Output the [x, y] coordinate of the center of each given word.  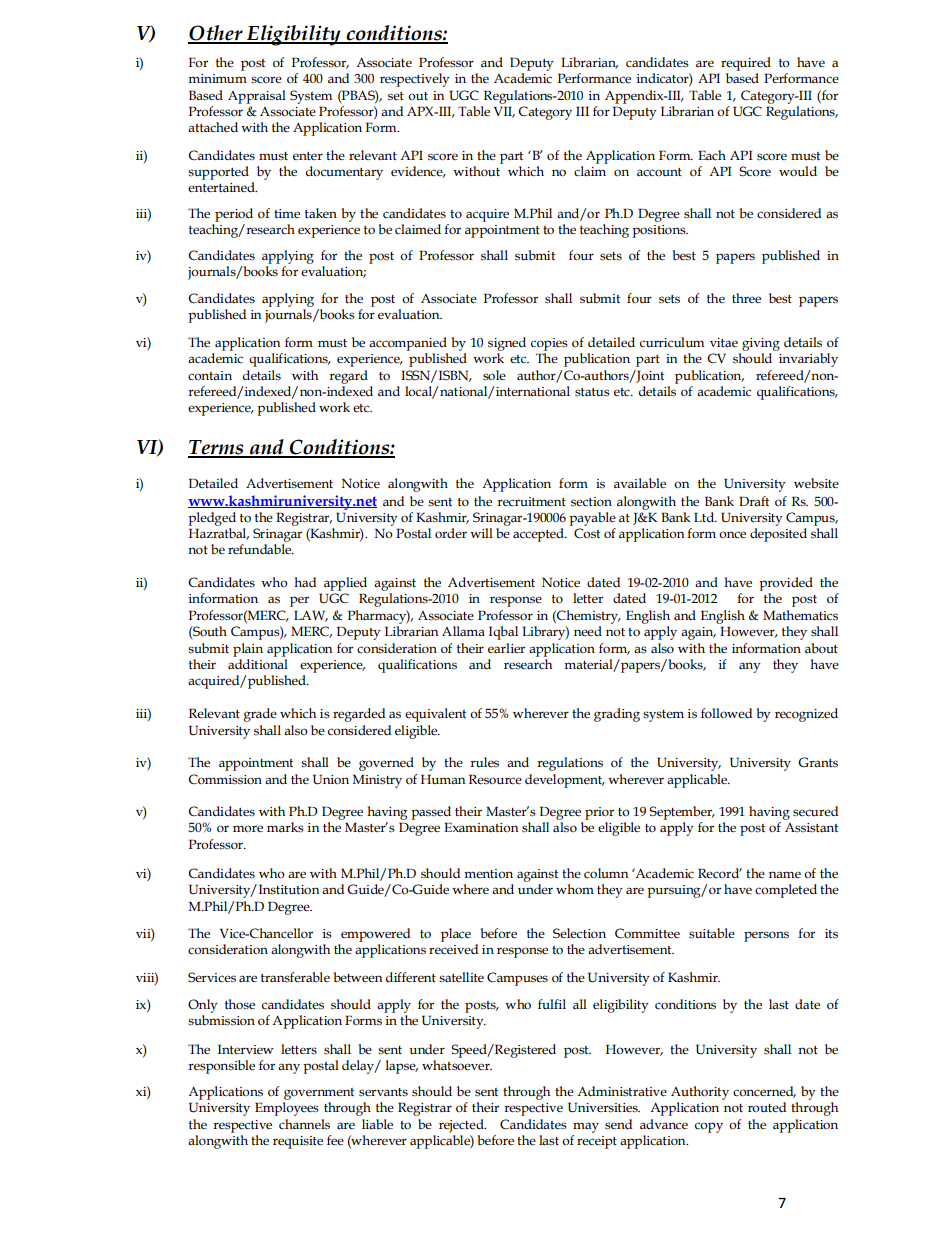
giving [761, 344]
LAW [311, 616]
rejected [462, 1126]
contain [210, 376]
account [659, 172]
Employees [287, 1109]
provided [786, 584]
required [746, 64]
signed [507, 344]
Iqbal [503, 633]
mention [488, 874]
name [785, 874]
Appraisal [257, 97]
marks [285, 827]
